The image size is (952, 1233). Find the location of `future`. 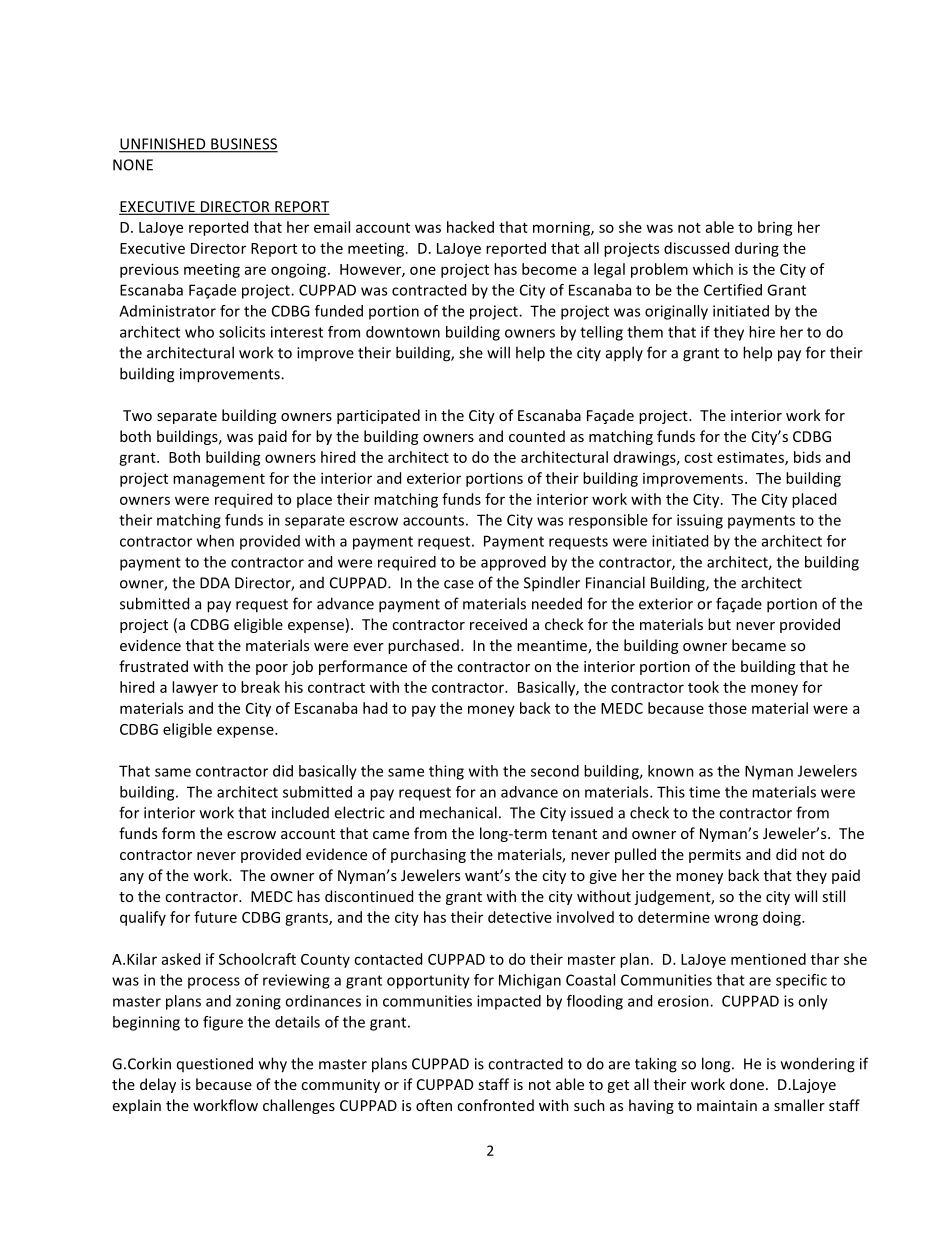

future is located at coordinates (215, 917).
